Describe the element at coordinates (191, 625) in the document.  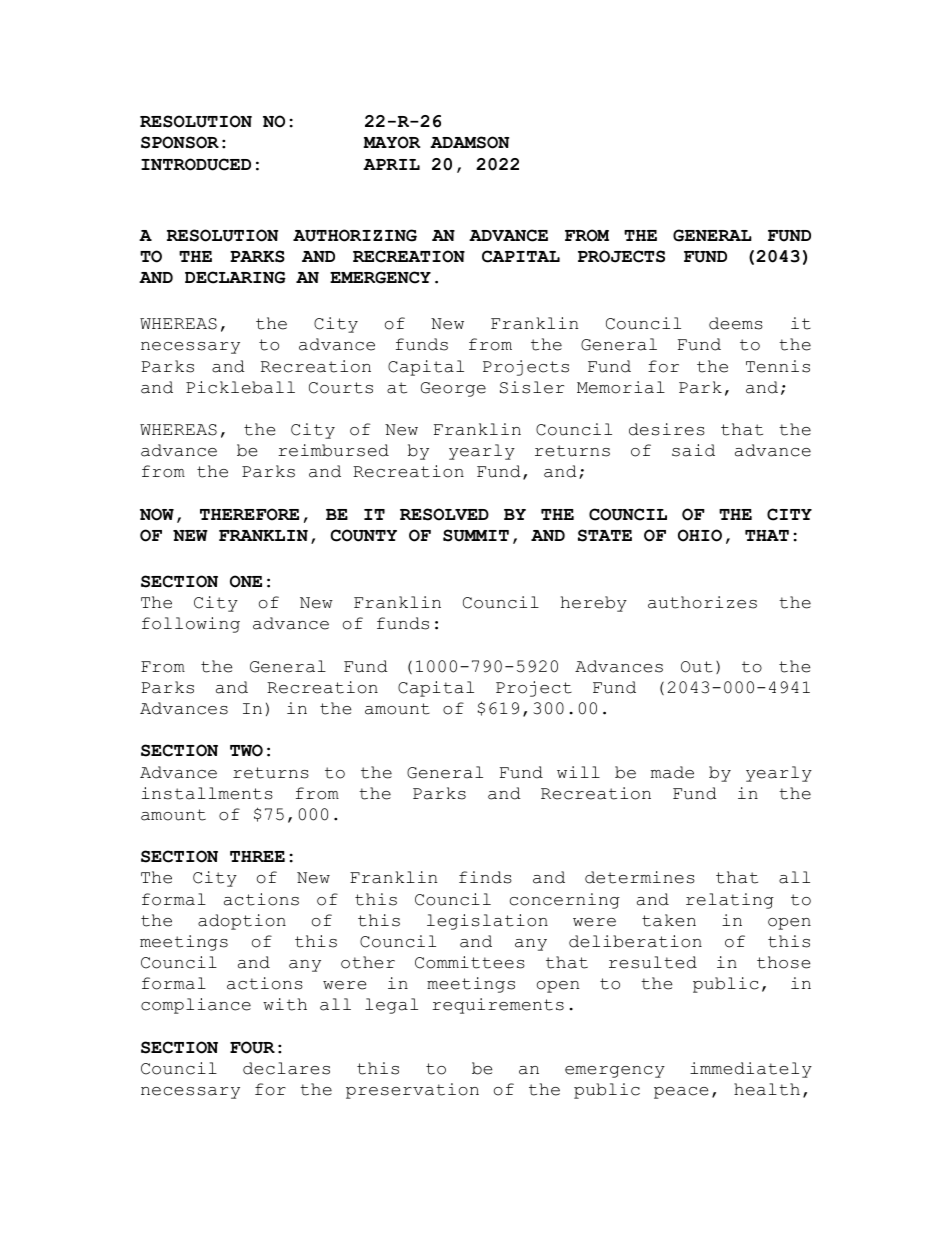
I see `following` at that location.
